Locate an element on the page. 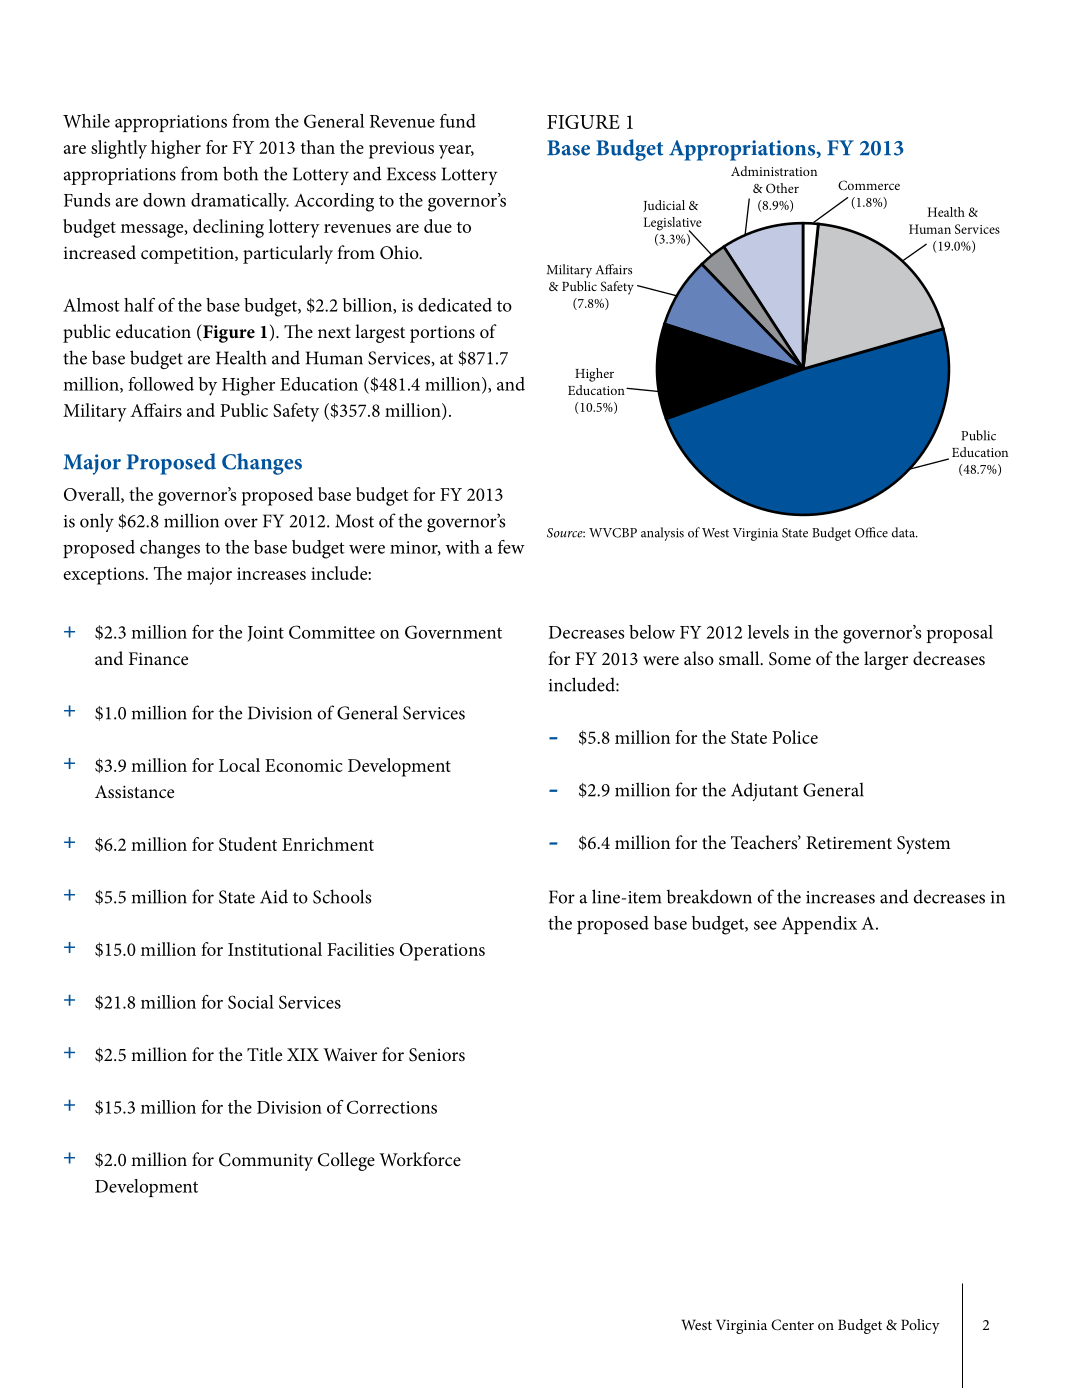  both is located at coordinates (240, 173).
